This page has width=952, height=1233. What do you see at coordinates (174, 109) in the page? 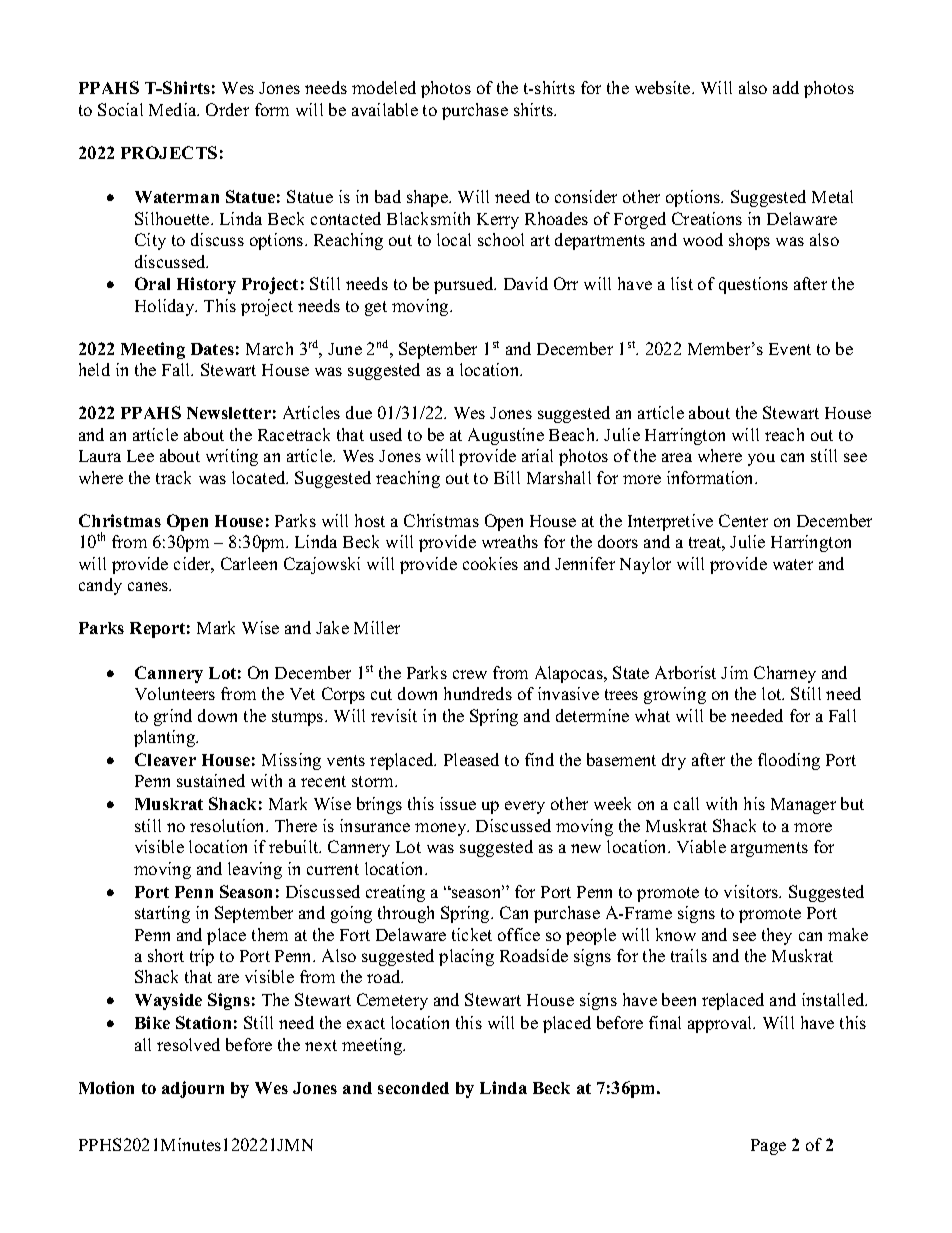
I see `Media` at bounding box center [174, 109].
